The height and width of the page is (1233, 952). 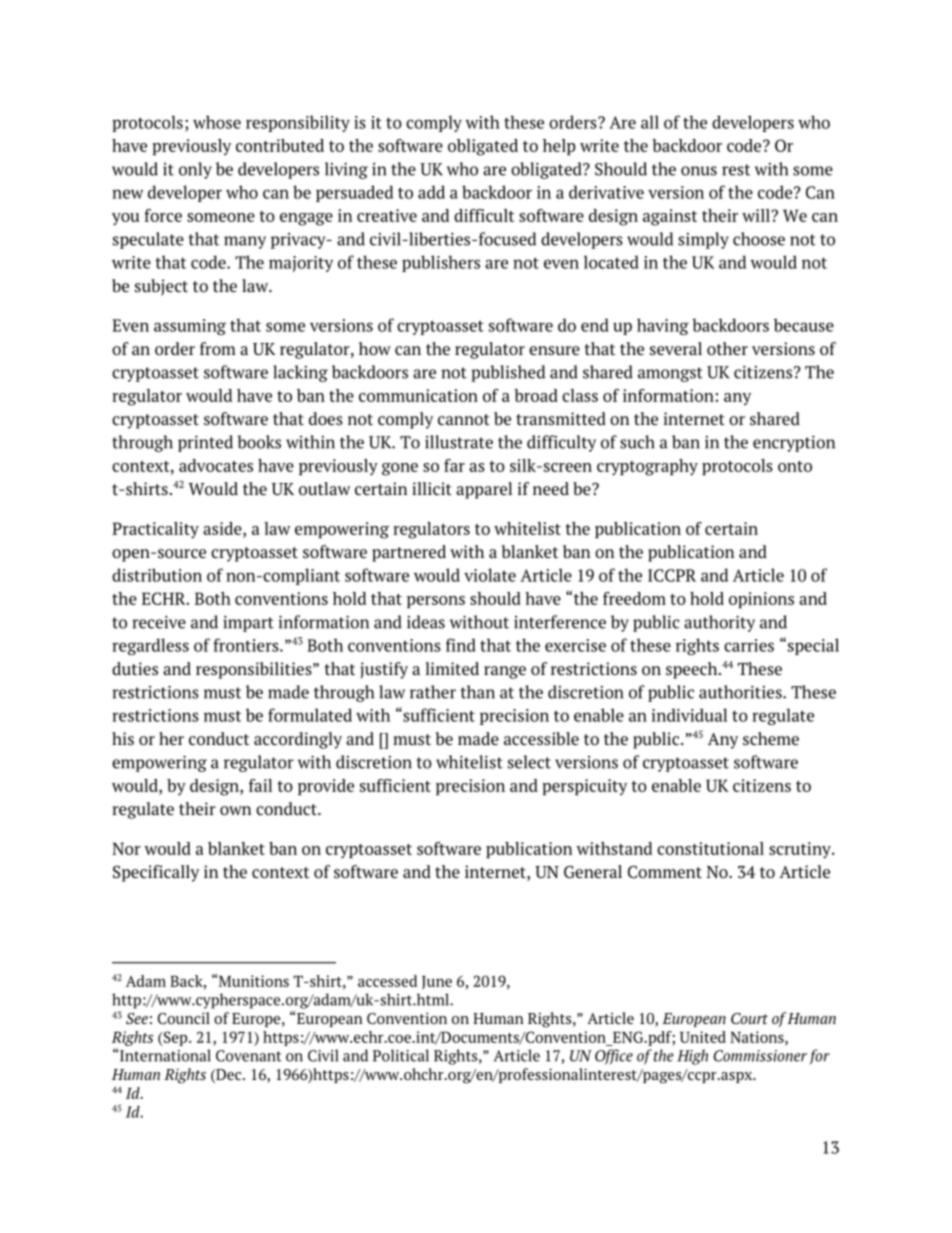 What do you see at coordinates (431, 192) in the page?
I see `add` at bounding box center [431, 192].
